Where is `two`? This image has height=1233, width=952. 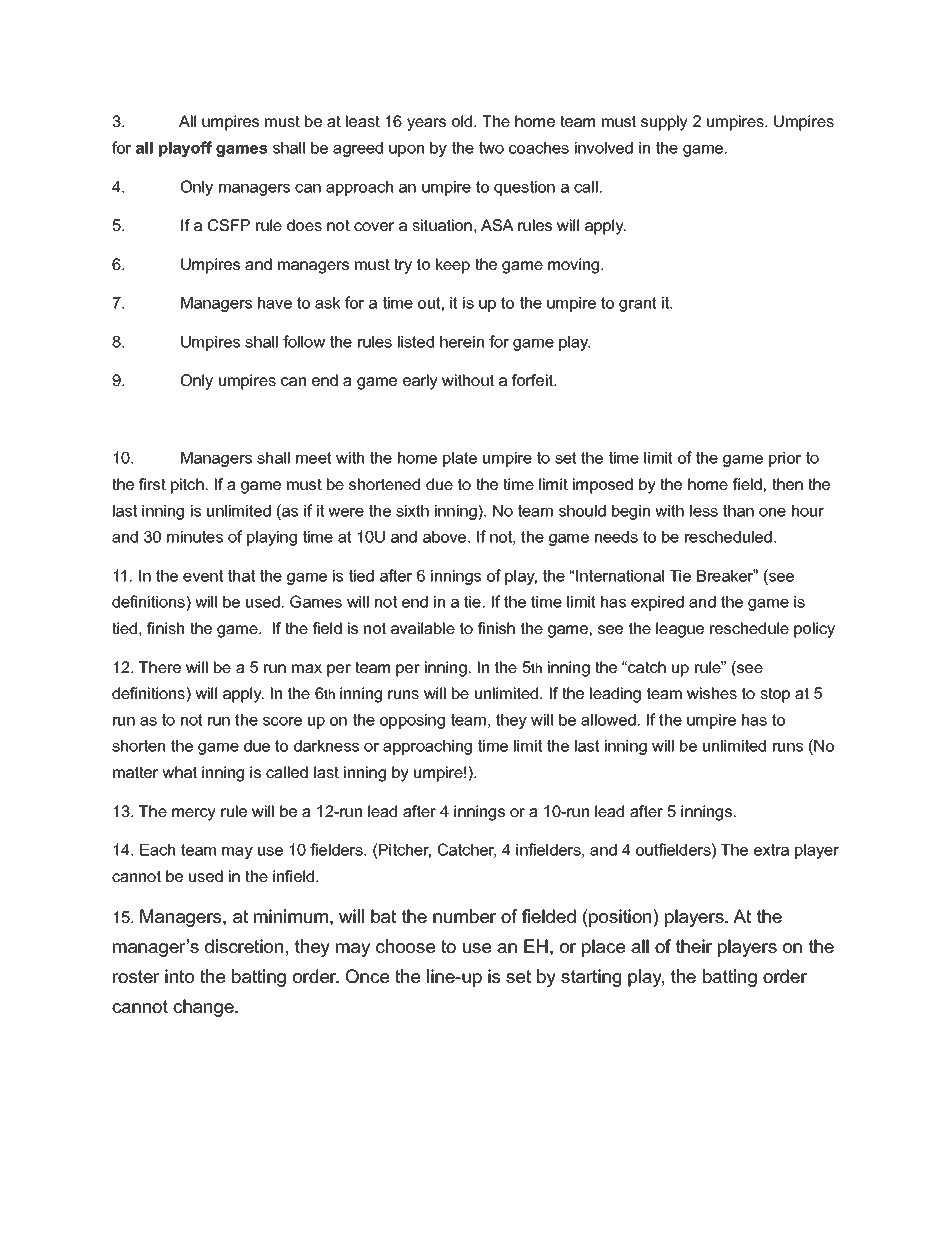 two is located at coordinates (491, 148).
